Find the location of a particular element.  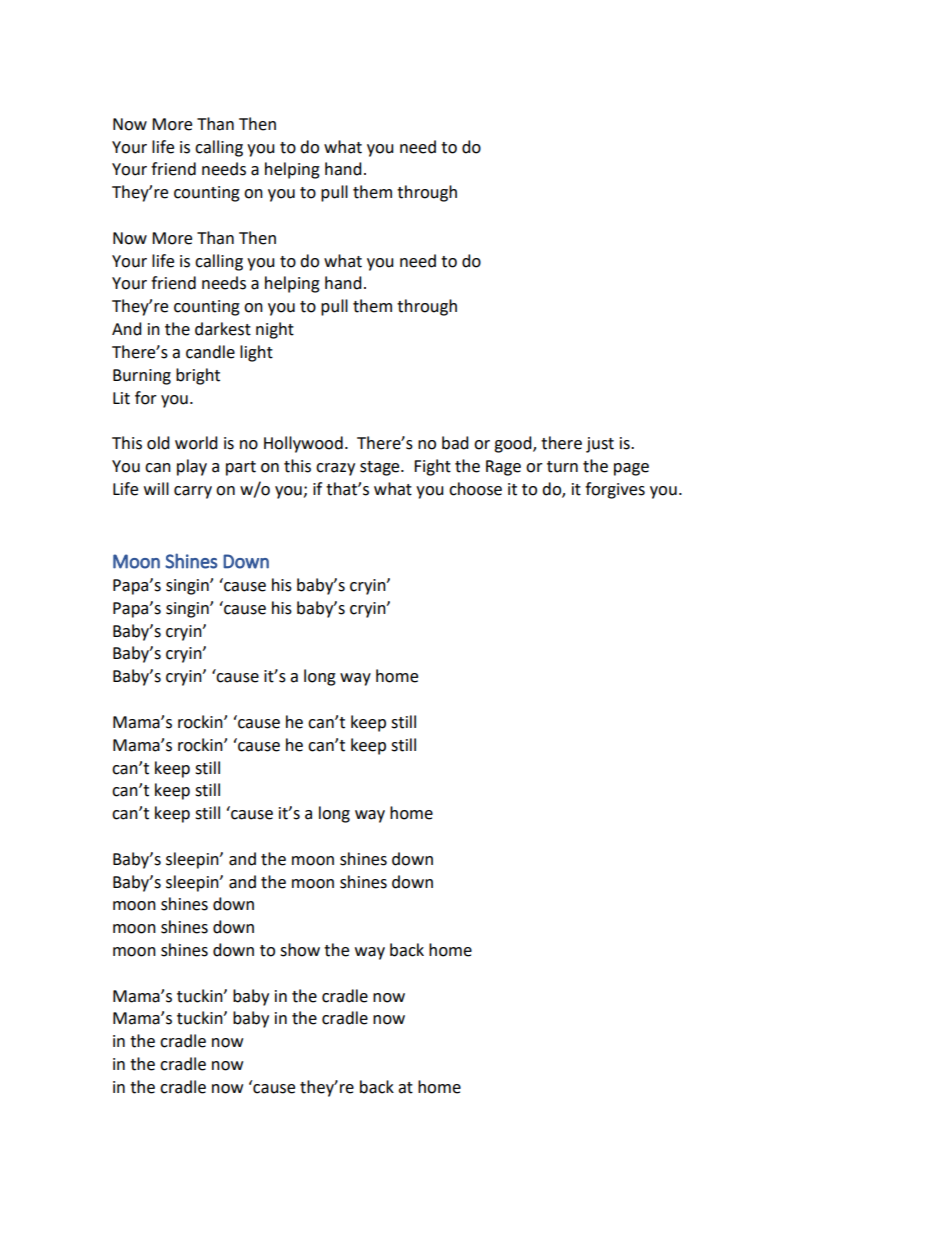

choose is located at coordinates (475, 489).
